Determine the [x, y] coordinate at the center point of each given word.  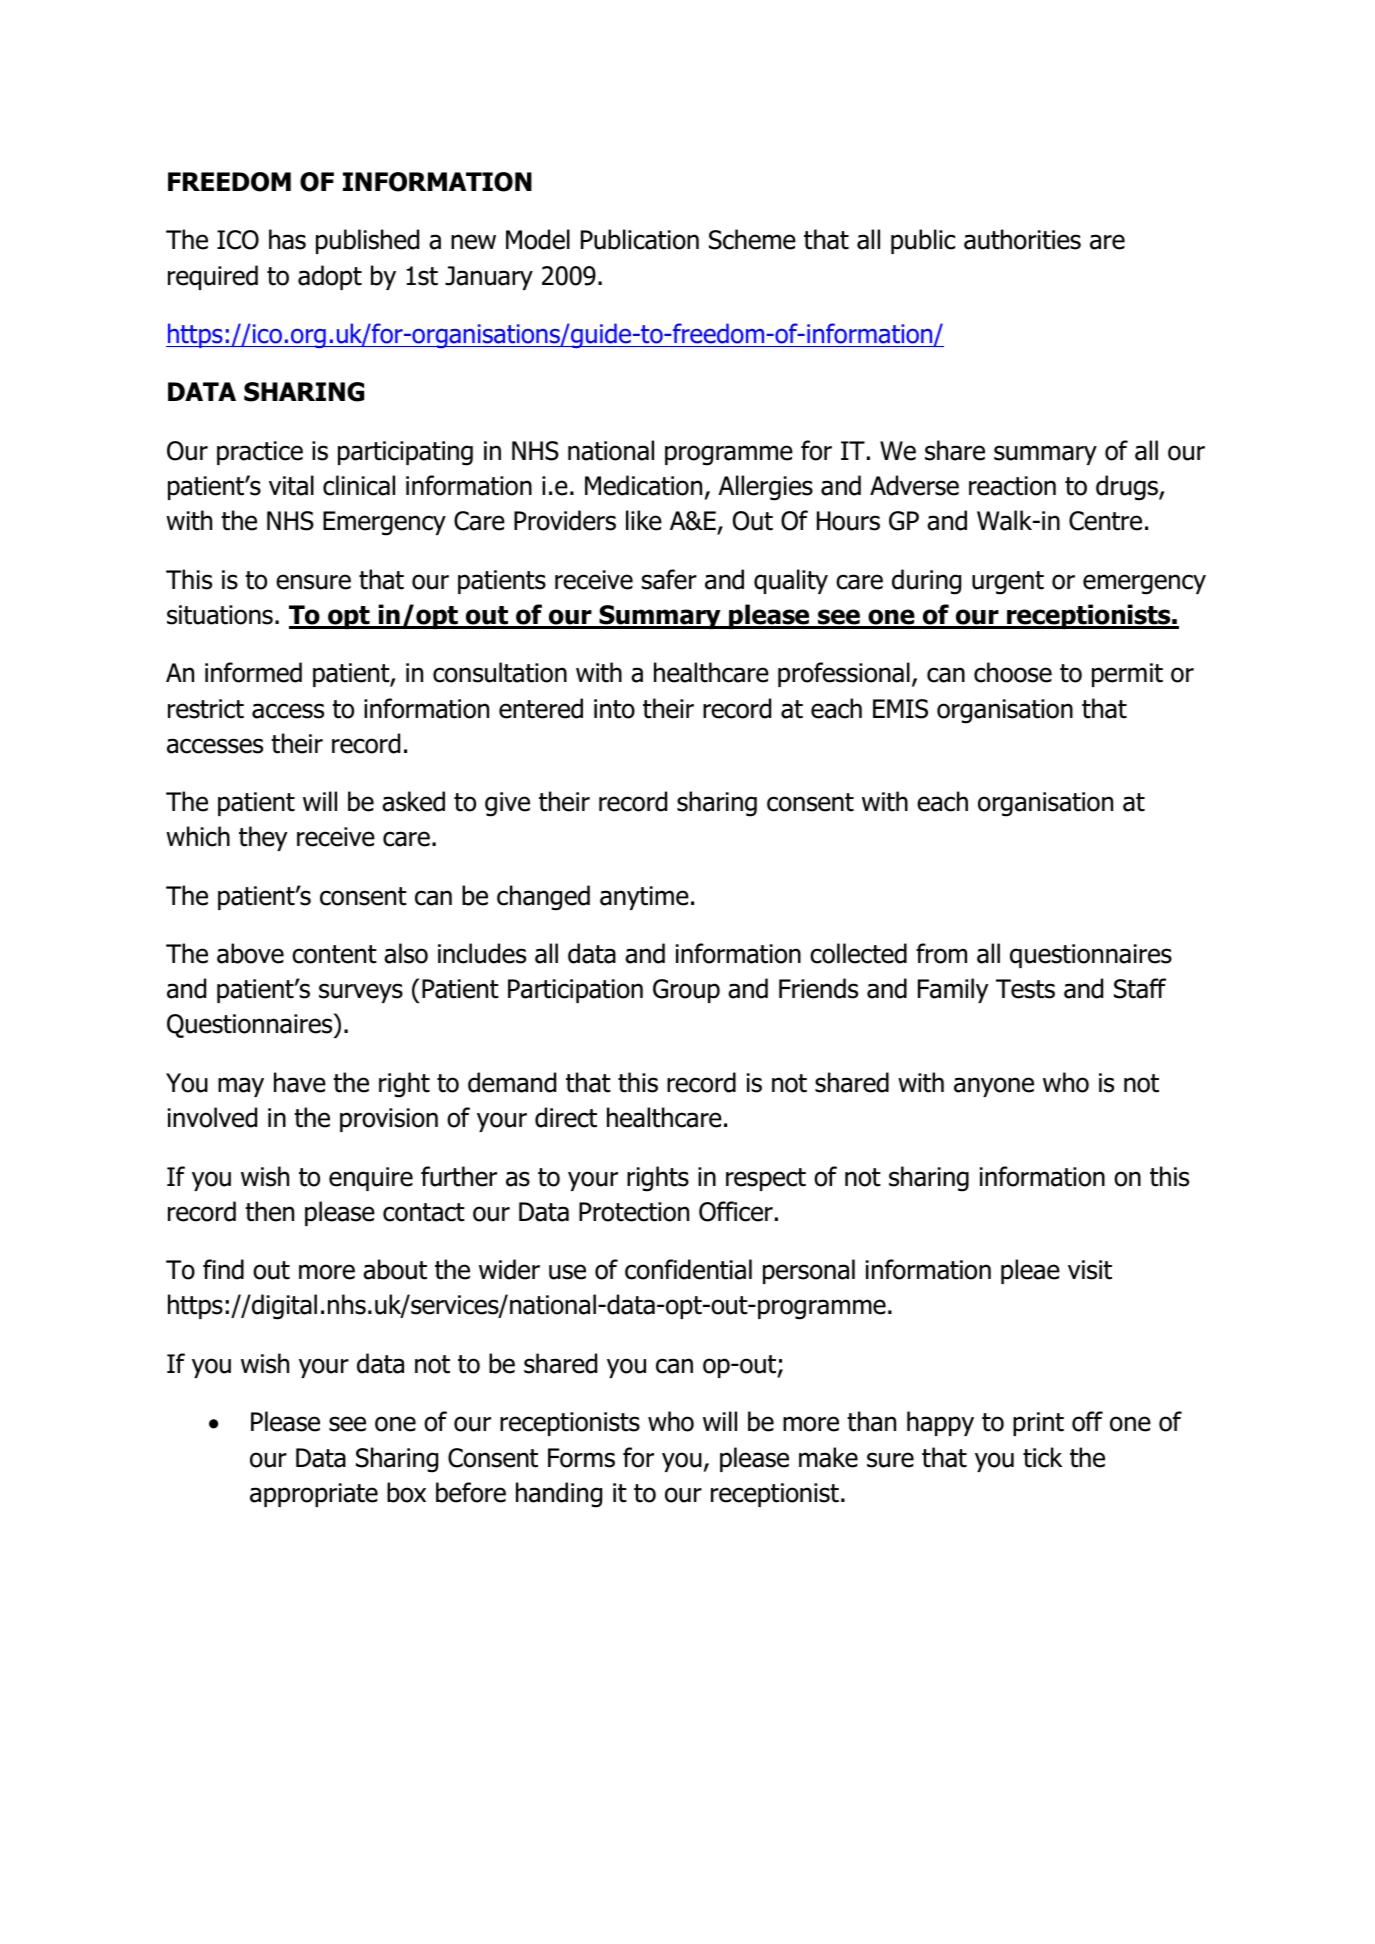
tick [1042, 1457]
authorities [1022, 239]
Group [686, 991]
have [300, 1082]
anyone [994, 1087]
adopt [330, 277]
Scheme [752, 239]
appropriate [314, 1495]
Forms [581, 1458]
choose [1013, 672]
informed [253, 672]
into [614, 709]
